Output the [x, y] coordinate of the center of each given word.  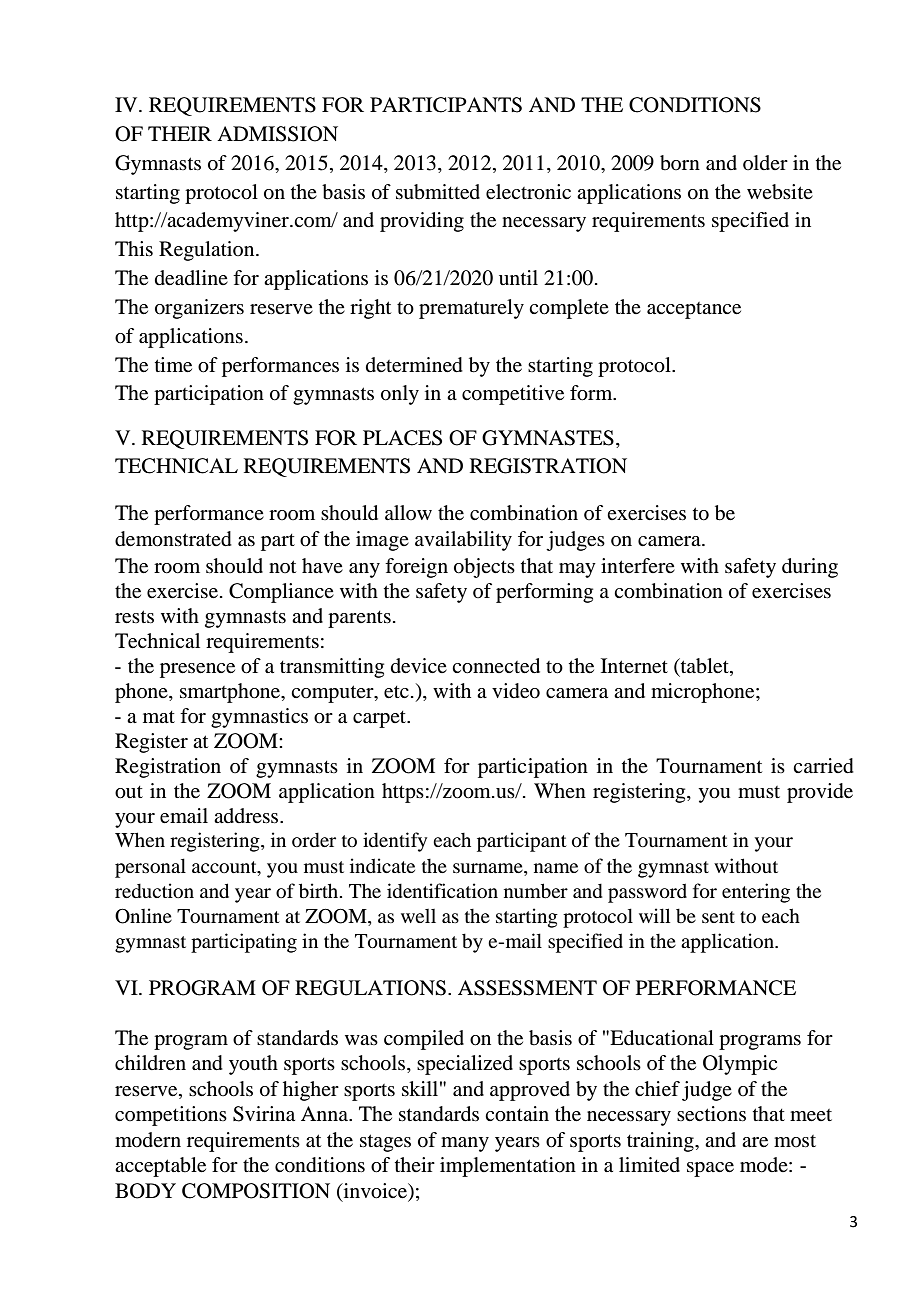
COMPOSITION [256, 1191]
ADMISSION [277, 134]
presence [197, 670]
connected [496, 666]
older [765, 162]
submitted [438, 192]
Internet [634, 666]
